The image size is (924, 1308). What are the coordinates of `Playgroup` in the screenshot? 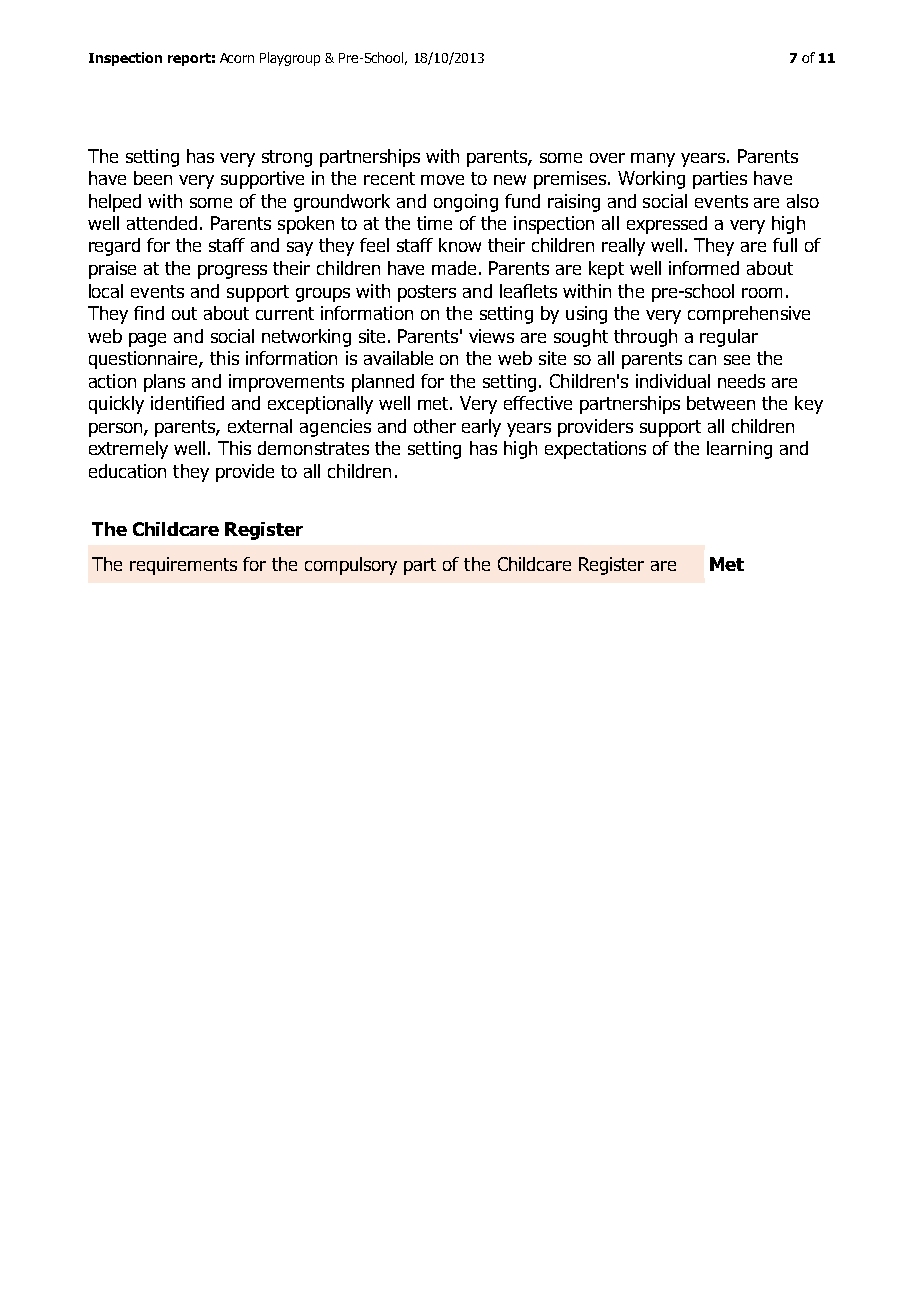 It's located at (290, 59).
